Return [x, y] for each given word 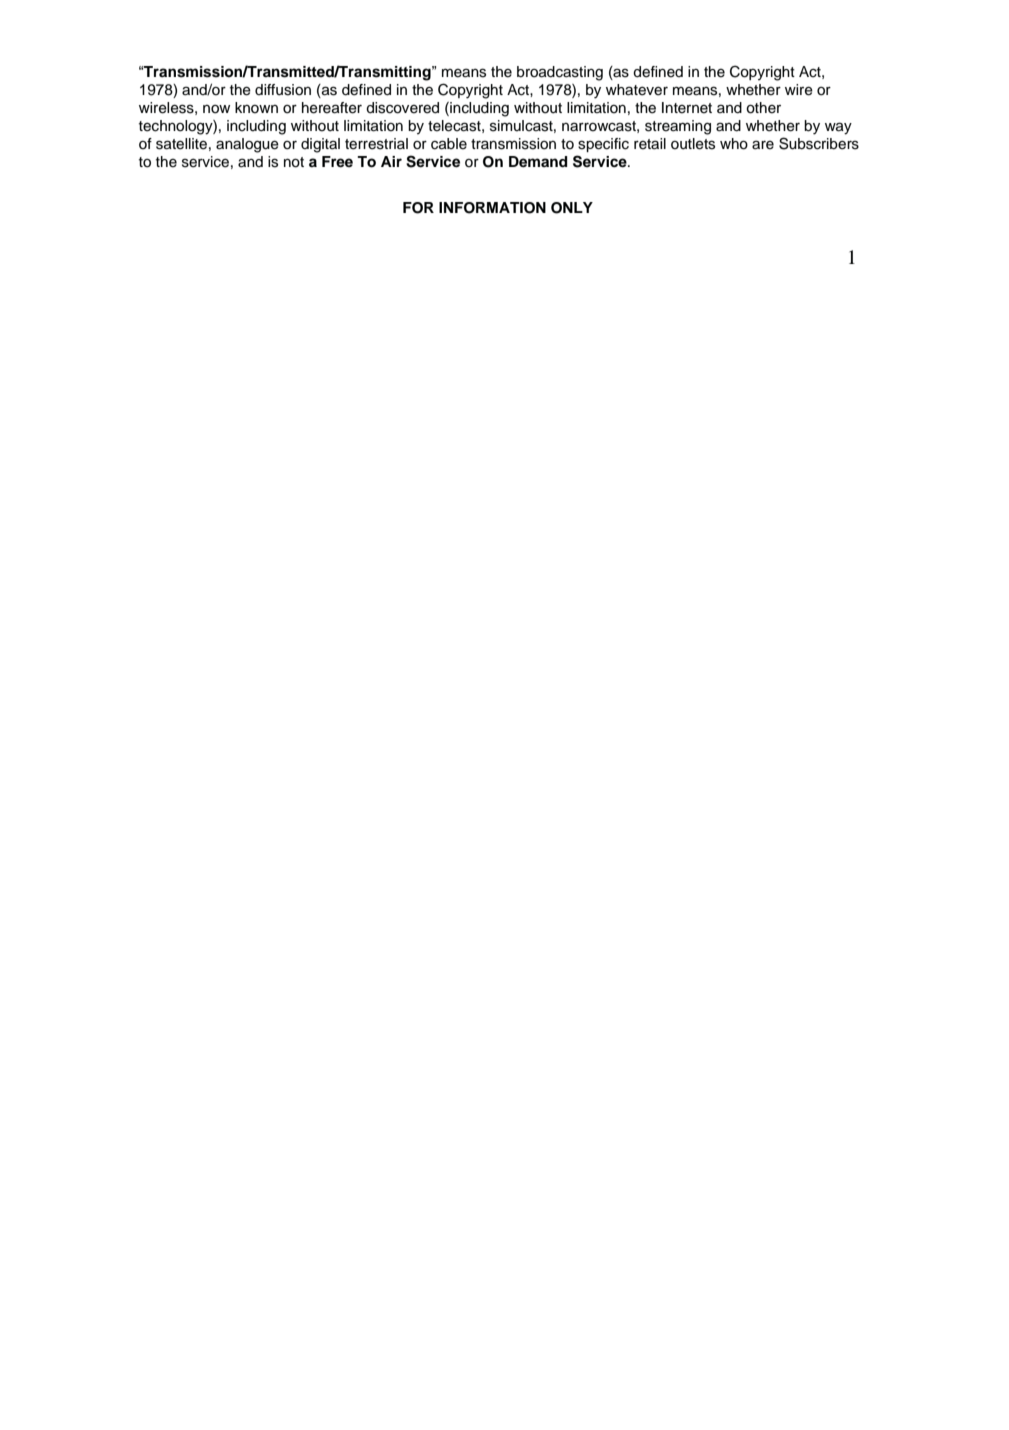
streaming [678, 127]
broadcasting [560, 73]
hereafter [332, 108]
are [763, 145]
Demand [538, 162]
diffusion [283, 90]
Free [337, 162]
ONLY [572, 208]
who [734, 144]
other [763, 108]
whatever [637, 90]
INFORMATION [492, 208]
